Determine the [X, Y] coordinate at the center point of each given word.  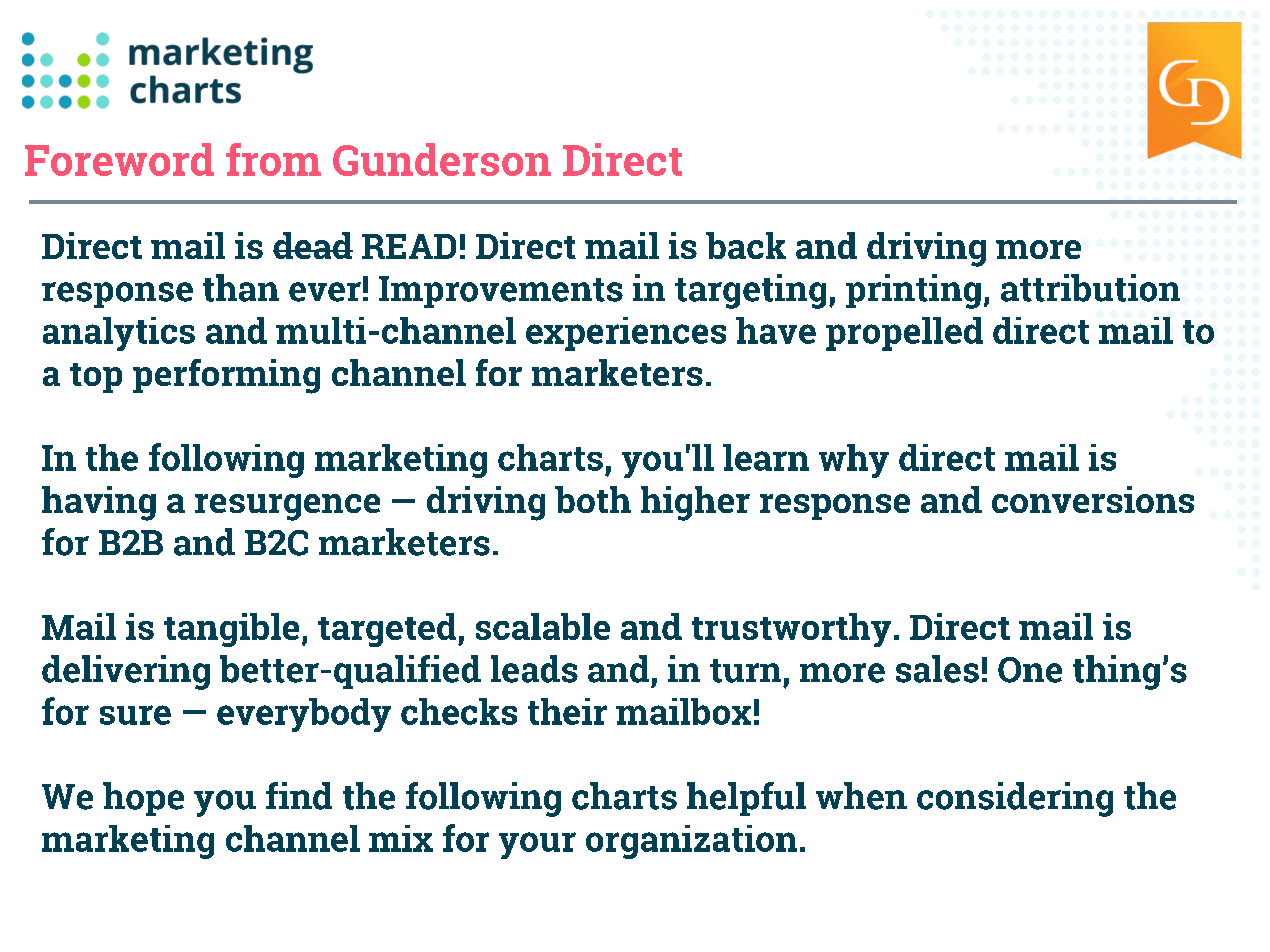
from [273, 159]
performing [226, 376]
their [567, 711]
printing [913, 291]
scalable [543, 626]
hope [143, 799]
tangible [231, 630]
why [854, 461]
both [593, 499]
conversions [1093, 499]
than [241, 288]
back [746, 245]
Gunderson [442, 159]
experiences [626, 334]
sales [937, 669]
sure [135, 715]
